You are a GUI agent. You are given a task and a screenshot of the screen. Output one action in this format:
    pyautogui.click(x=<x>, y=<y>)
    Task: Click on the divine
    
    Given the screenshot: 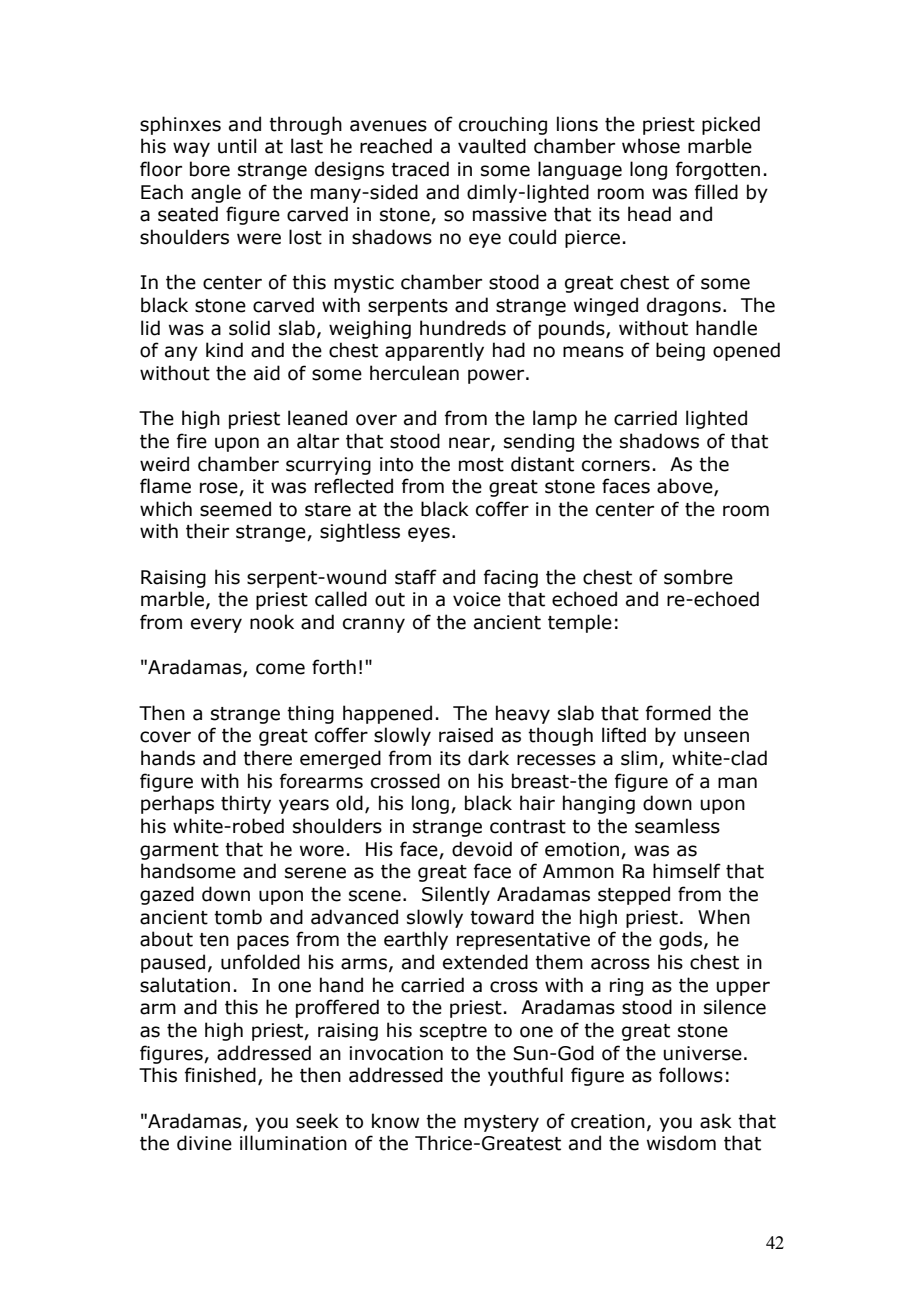 What is the action you would take?
    pyautogui.click(x=204, y=1143)
